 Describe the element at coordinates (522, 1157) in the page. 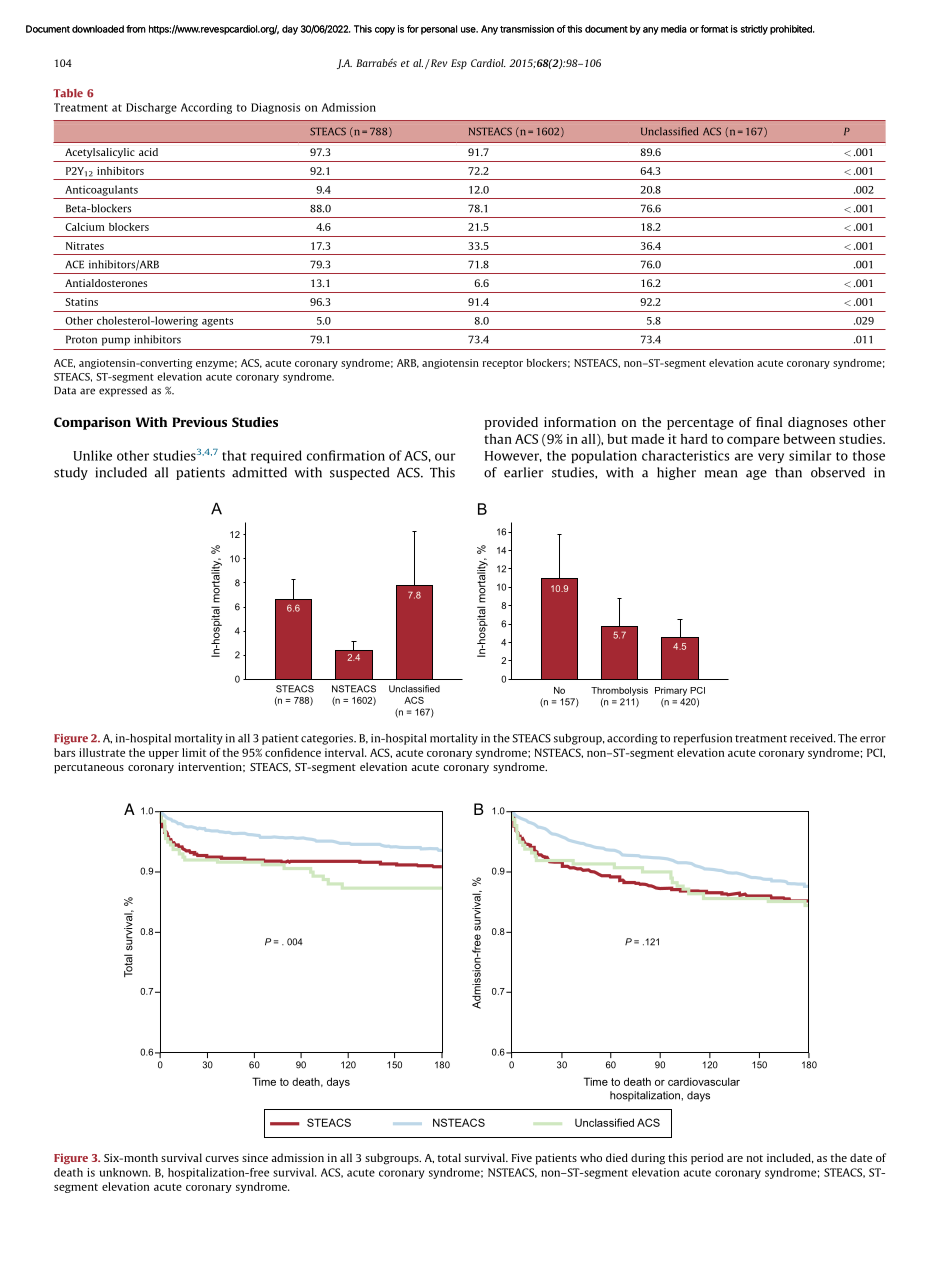

I see `Five` at that location.
